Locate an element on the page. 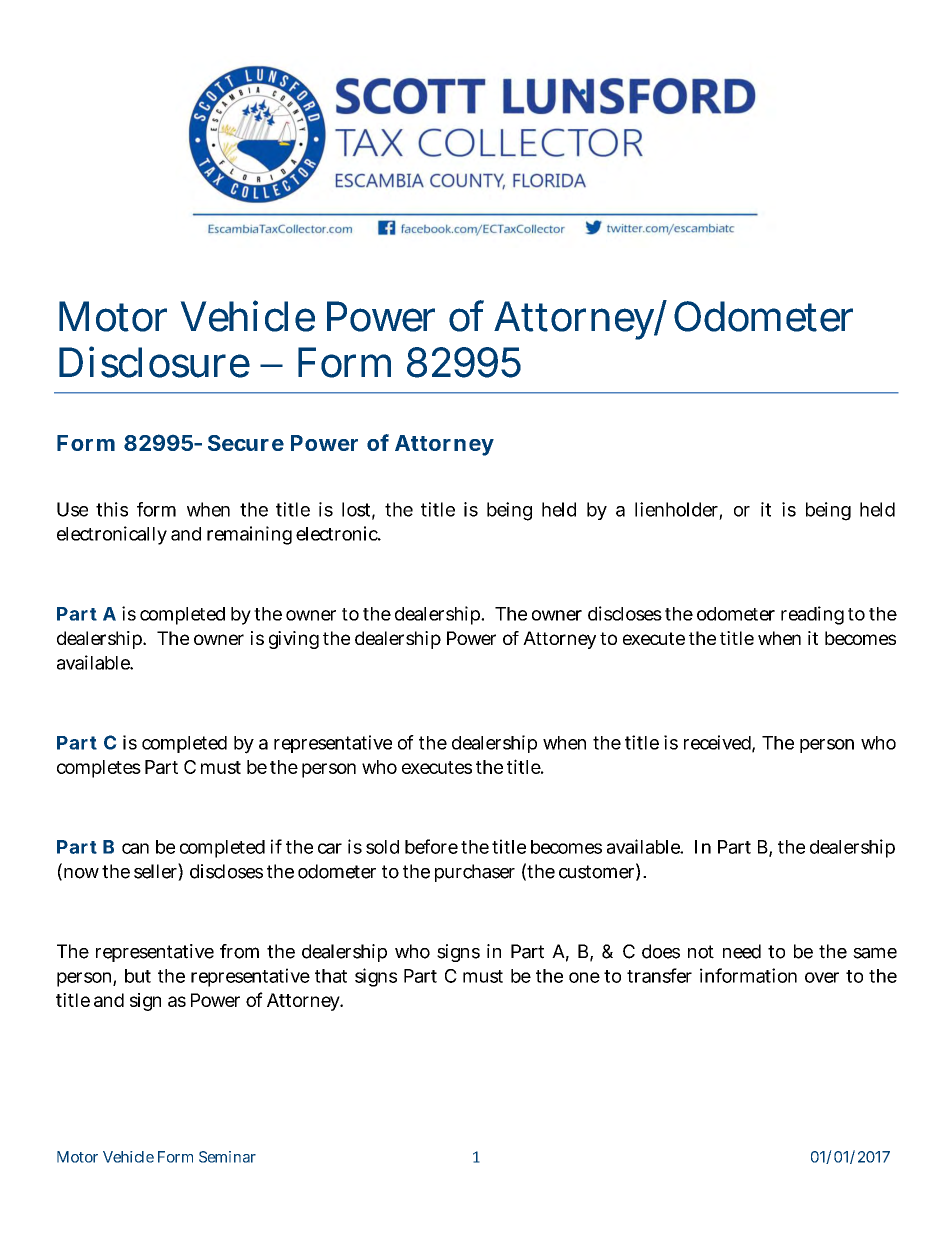  received is located at coordinates (717, 742).
